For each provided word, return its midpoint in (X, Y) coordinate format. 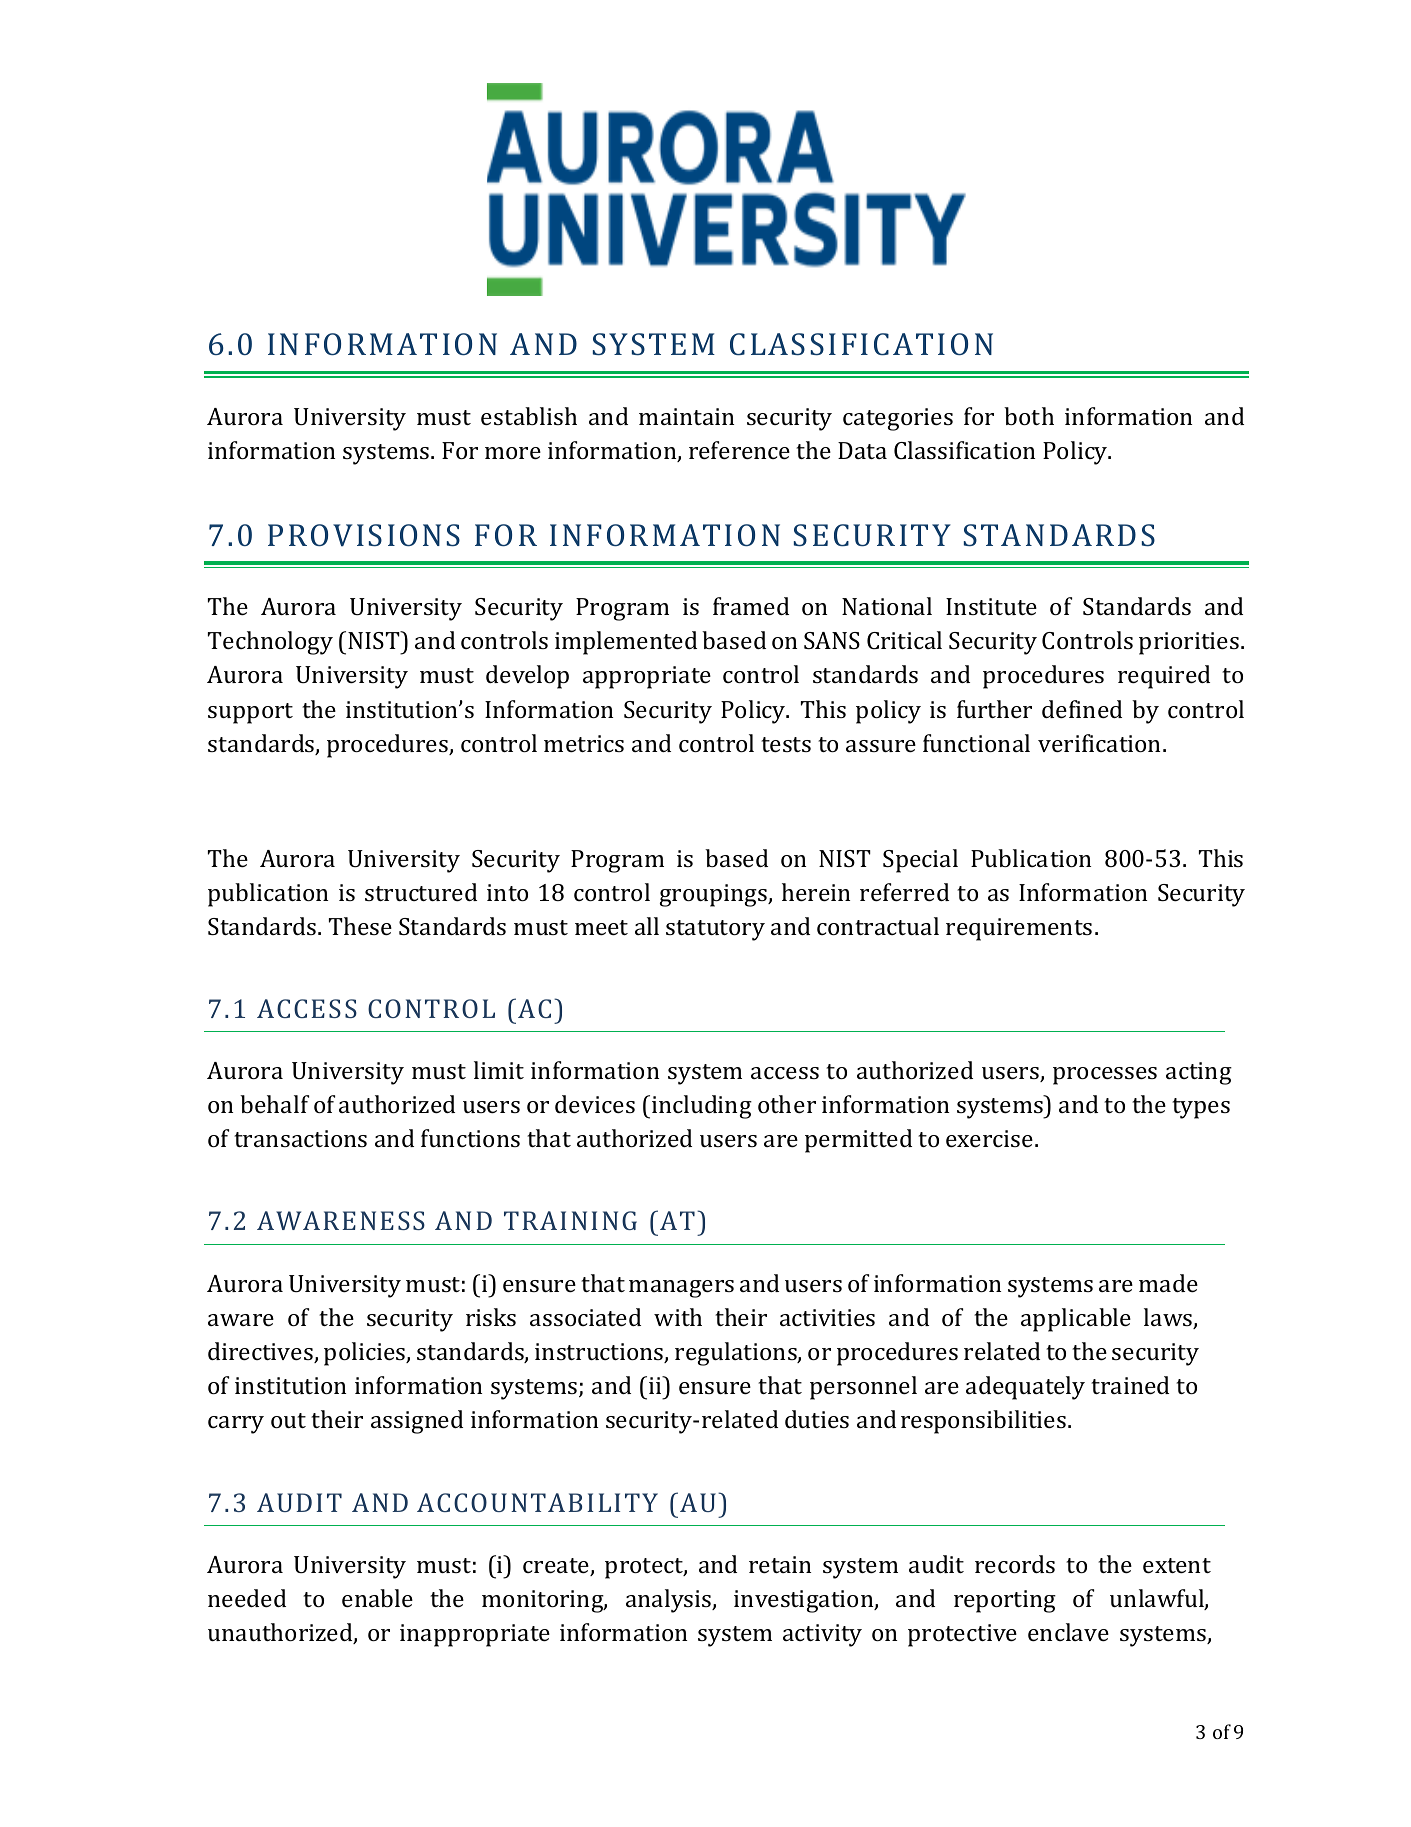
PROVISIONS (364, 535)
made (1168, 1283)
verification (1101, 743)
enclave (1068, 1632)
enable (377, 1598)
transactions (300, 1138)
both (1029, 416)
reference (739, 450)
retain (780, 1564)
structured (421, 892)
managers (681, 1289)
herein (816, 892)
